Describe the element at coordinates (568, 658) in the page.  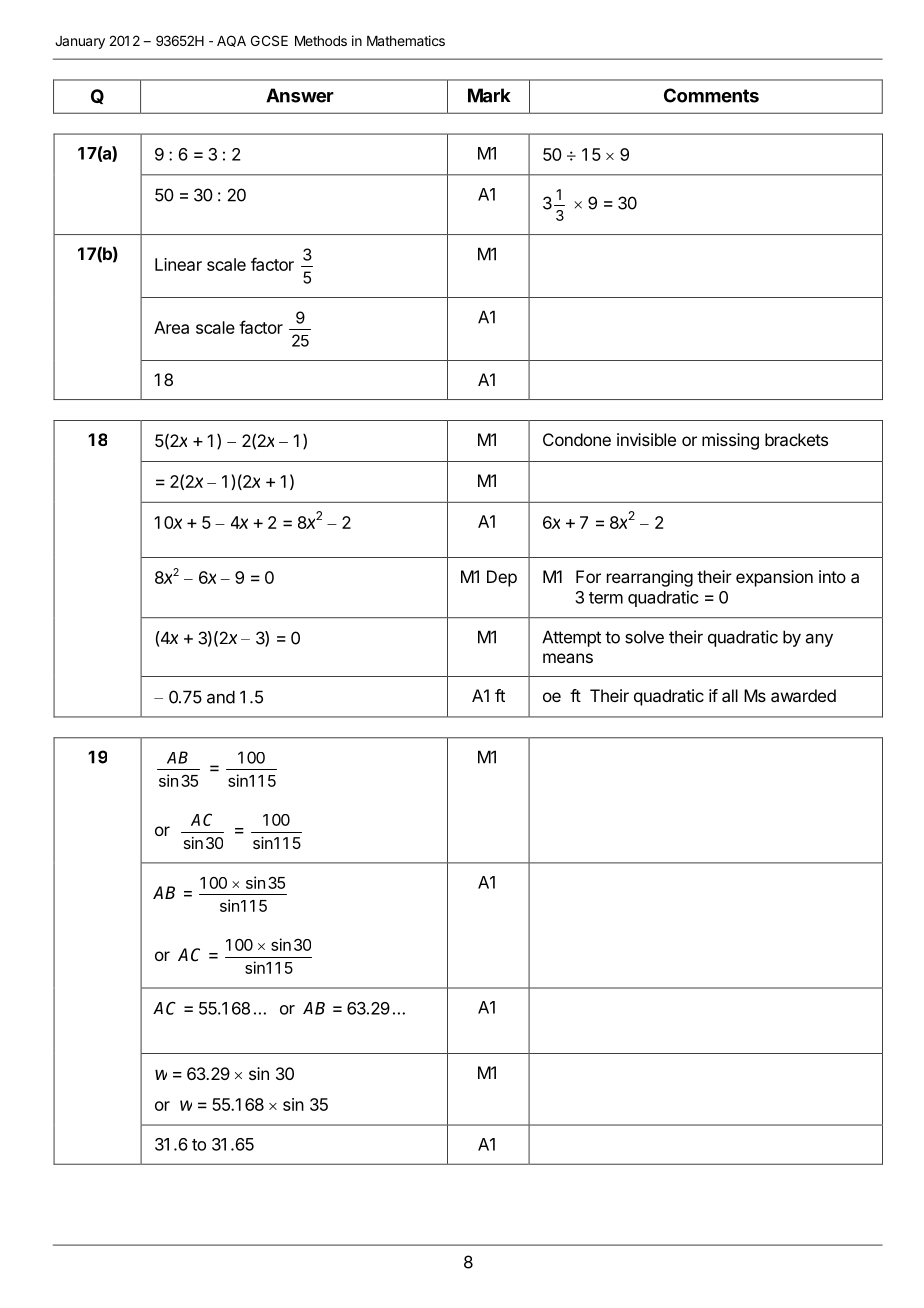
I see `means` at that location.
